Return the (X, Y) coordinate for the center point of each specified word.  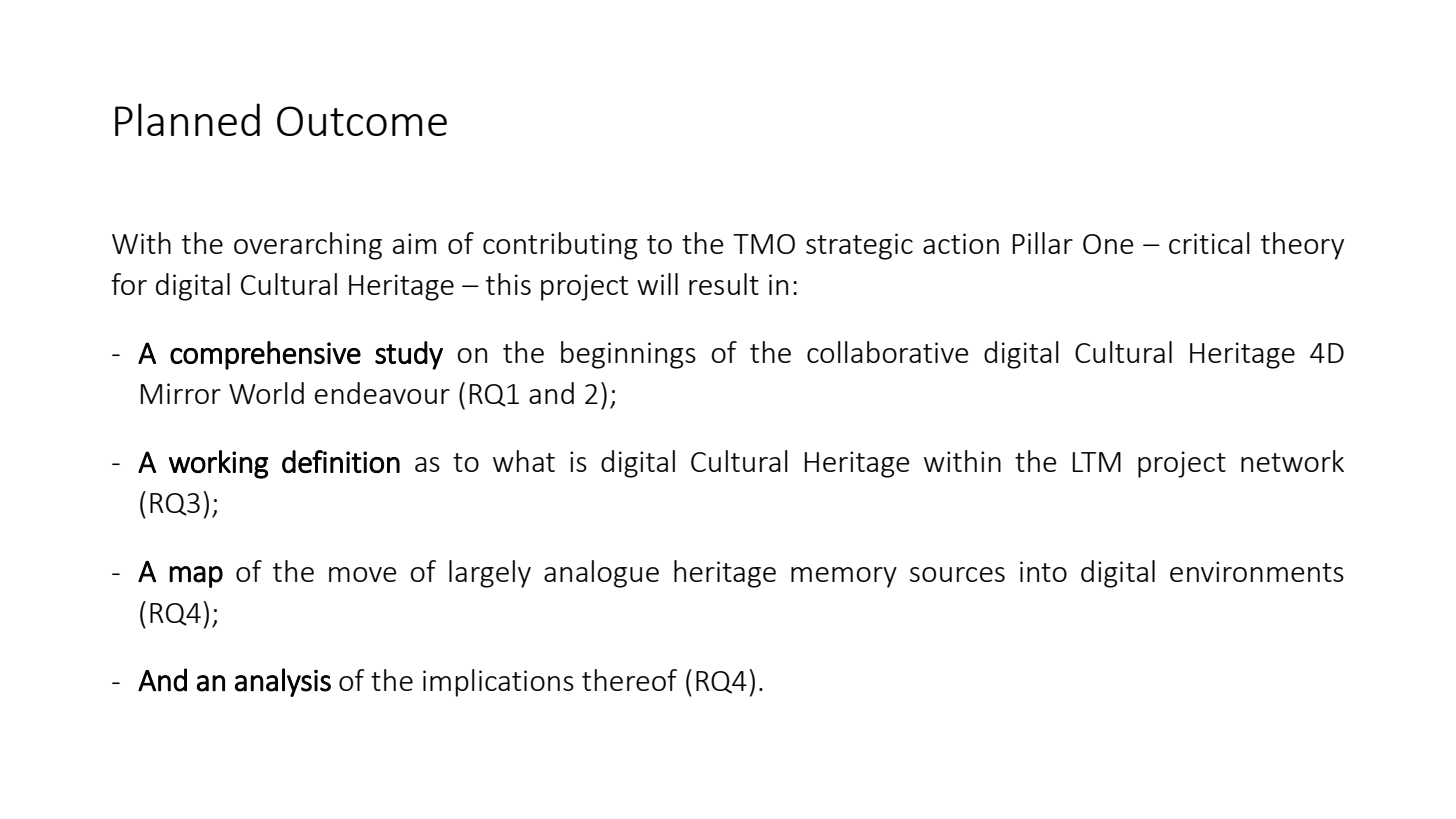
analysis (283, 682)
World (266, 393)
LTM (1097, 462)
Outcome (362, 121)
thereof (629, 680)
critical (1209, 243)
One (1108, 244)
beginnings (628, 355)
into (1043, 571)
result (724, 284)
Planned (187, 119)
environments (1257, 571)
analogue (601, 574)
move (362, 574)
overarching (308, 246)
